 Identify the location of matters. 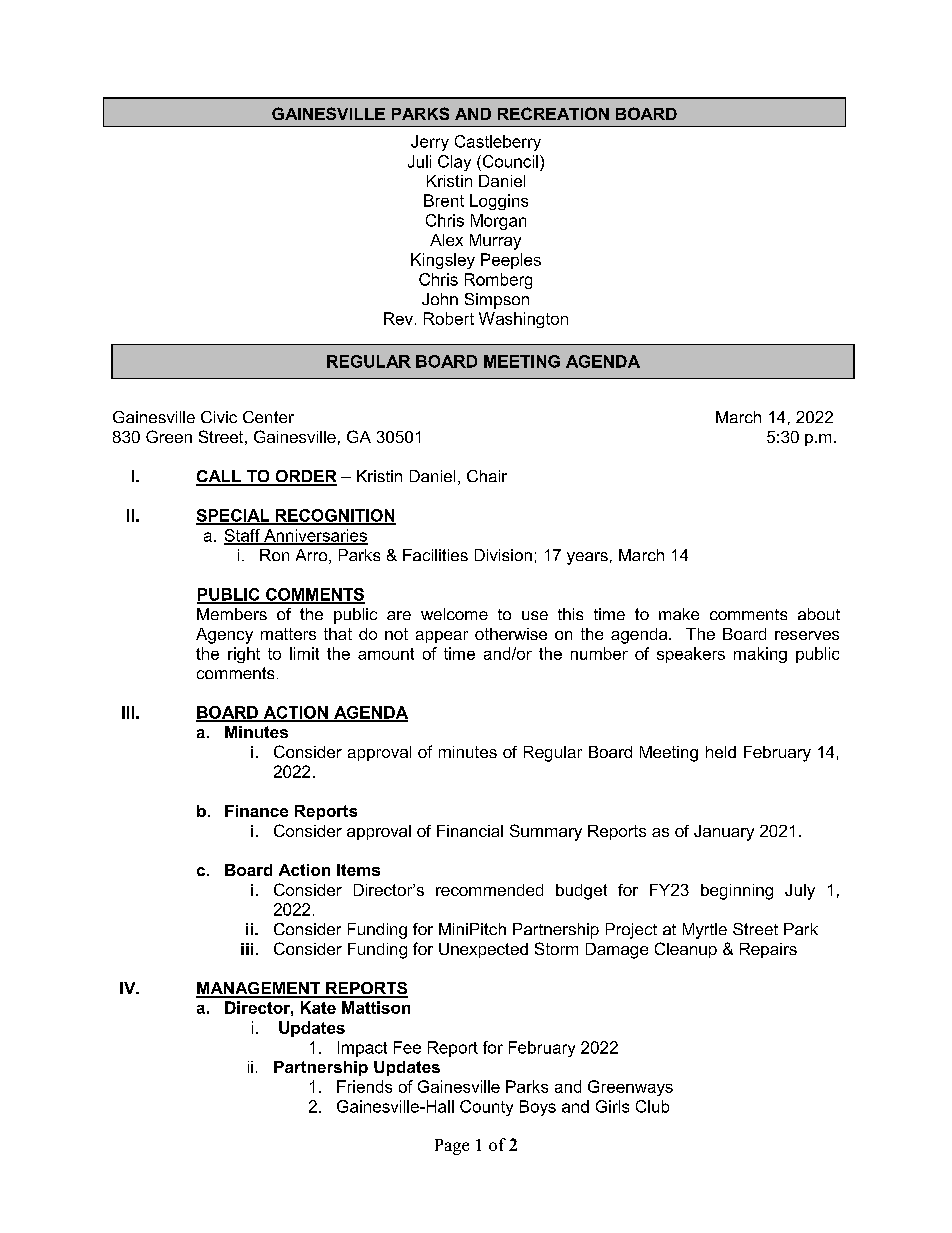
(288, 634).
